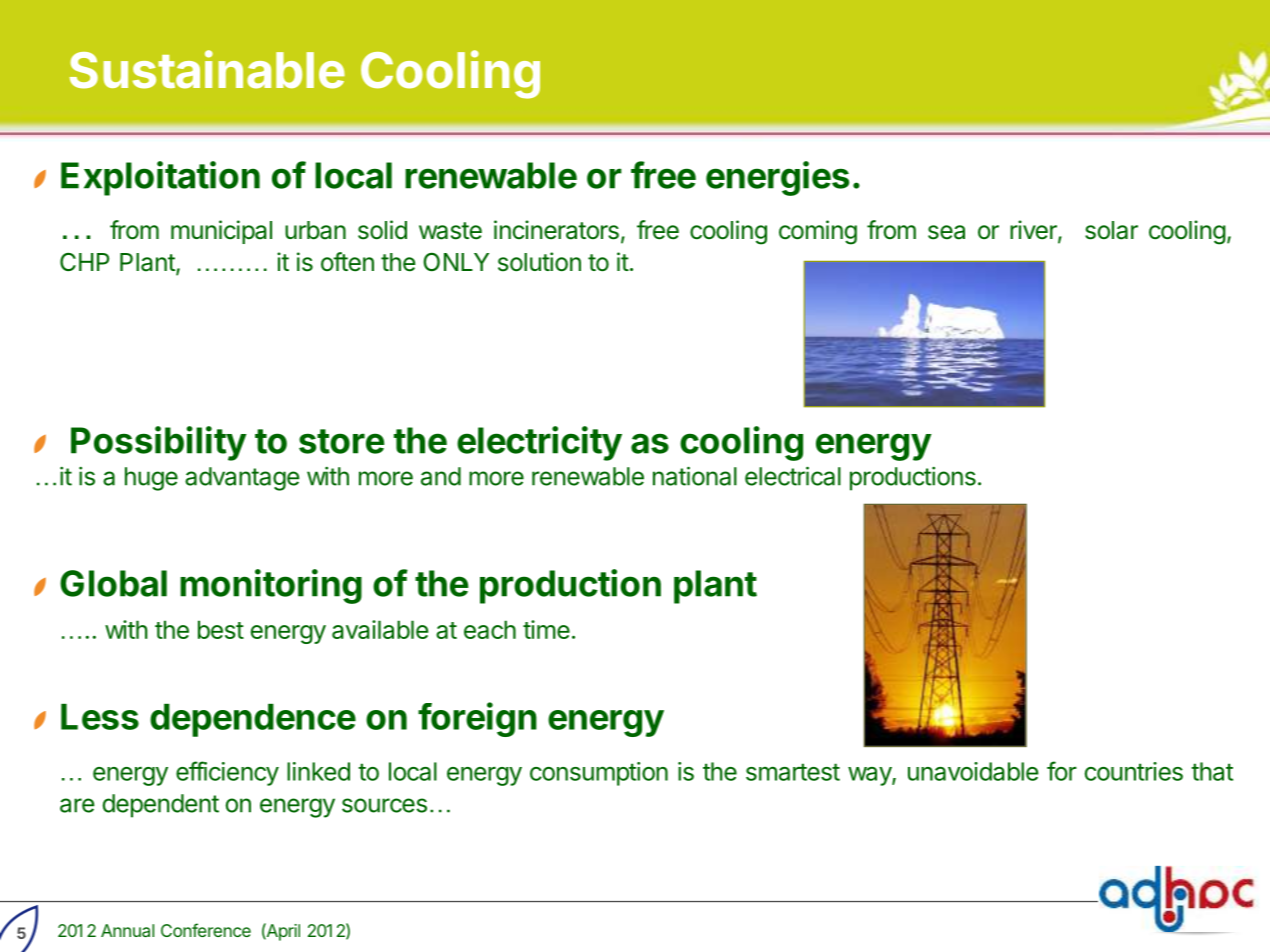 Image resolution: width=1270 pixels, height=952 pixels. Describe the element at coordinates (221, 232) in the screenshot. I see `municipal` at that location.
